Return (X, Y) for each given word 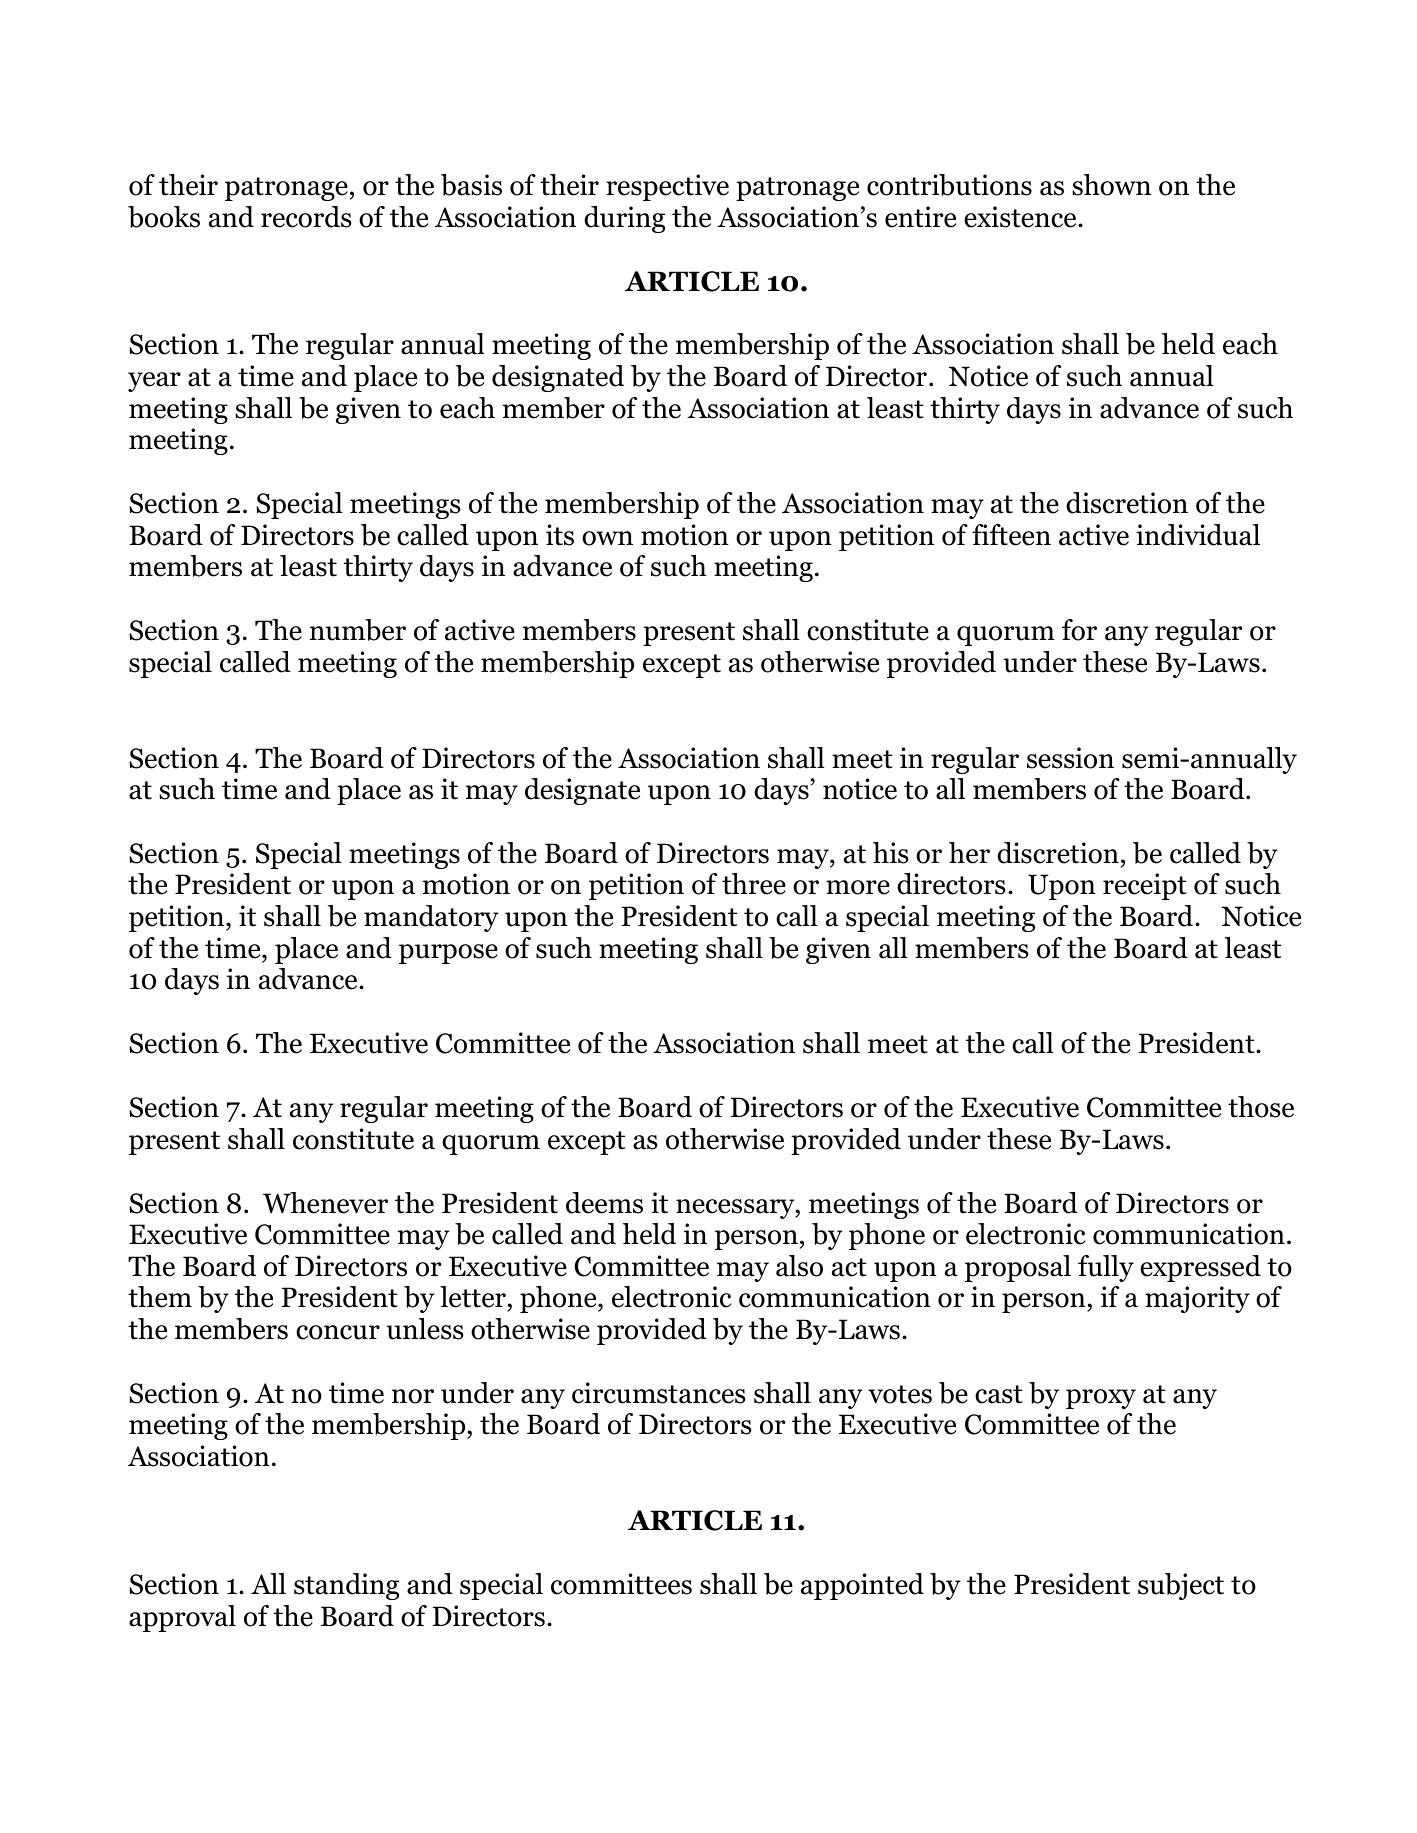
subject (1181, 1586)
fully (1106, 1268)
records (306, 217)
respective (667, 187)
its (560, 535)
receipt (1145, 886)
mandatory (431, 918)
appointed (862, 1586)
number (358, 630)
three (754, 884)
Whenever (325, 1203)
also (799, 1266)
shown (1111, 185)
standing (346, 1586)
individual (1198, 535)
